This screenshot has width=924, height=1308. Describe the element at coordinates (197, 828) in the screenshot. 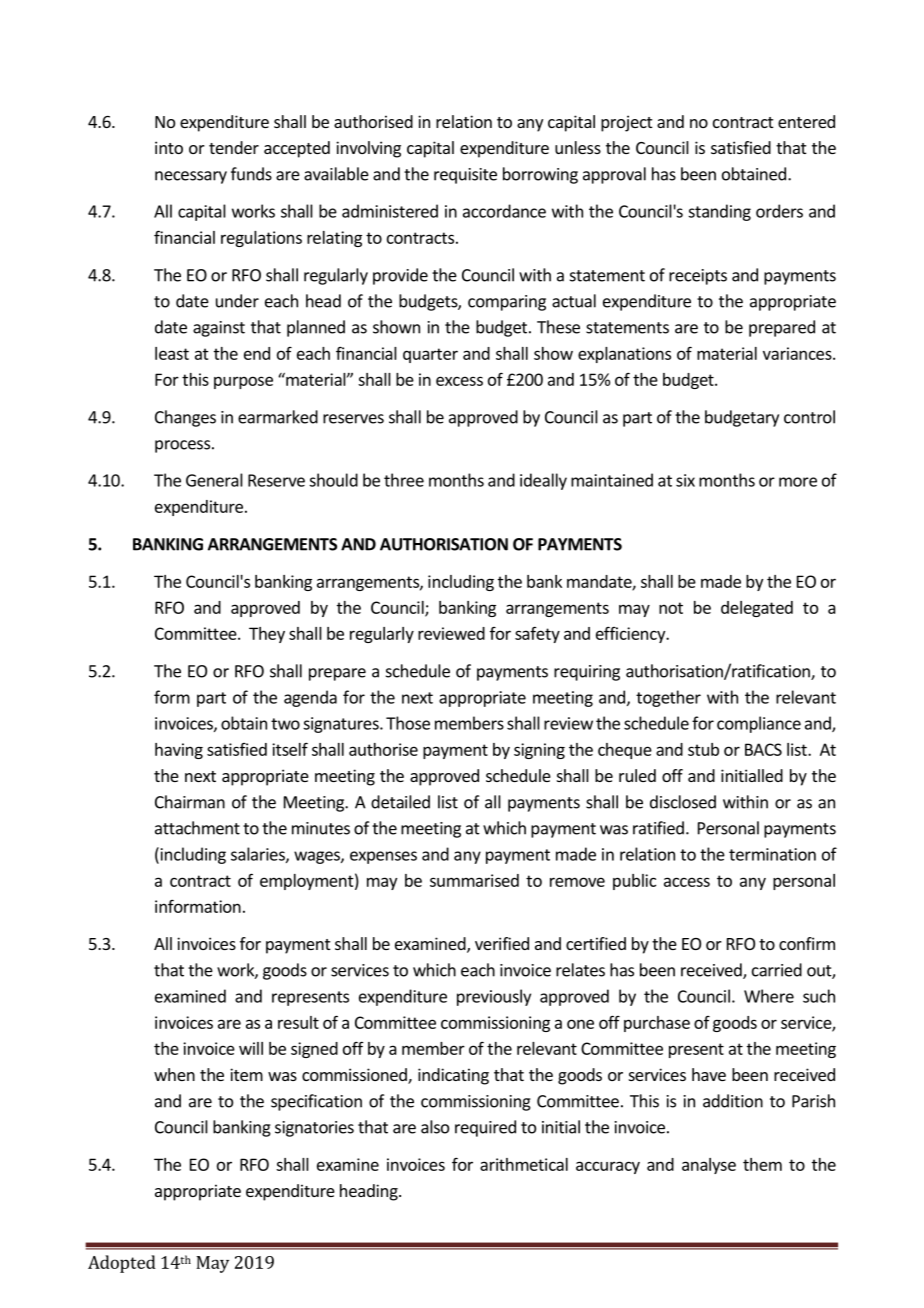

I see `attachment` at that location.
